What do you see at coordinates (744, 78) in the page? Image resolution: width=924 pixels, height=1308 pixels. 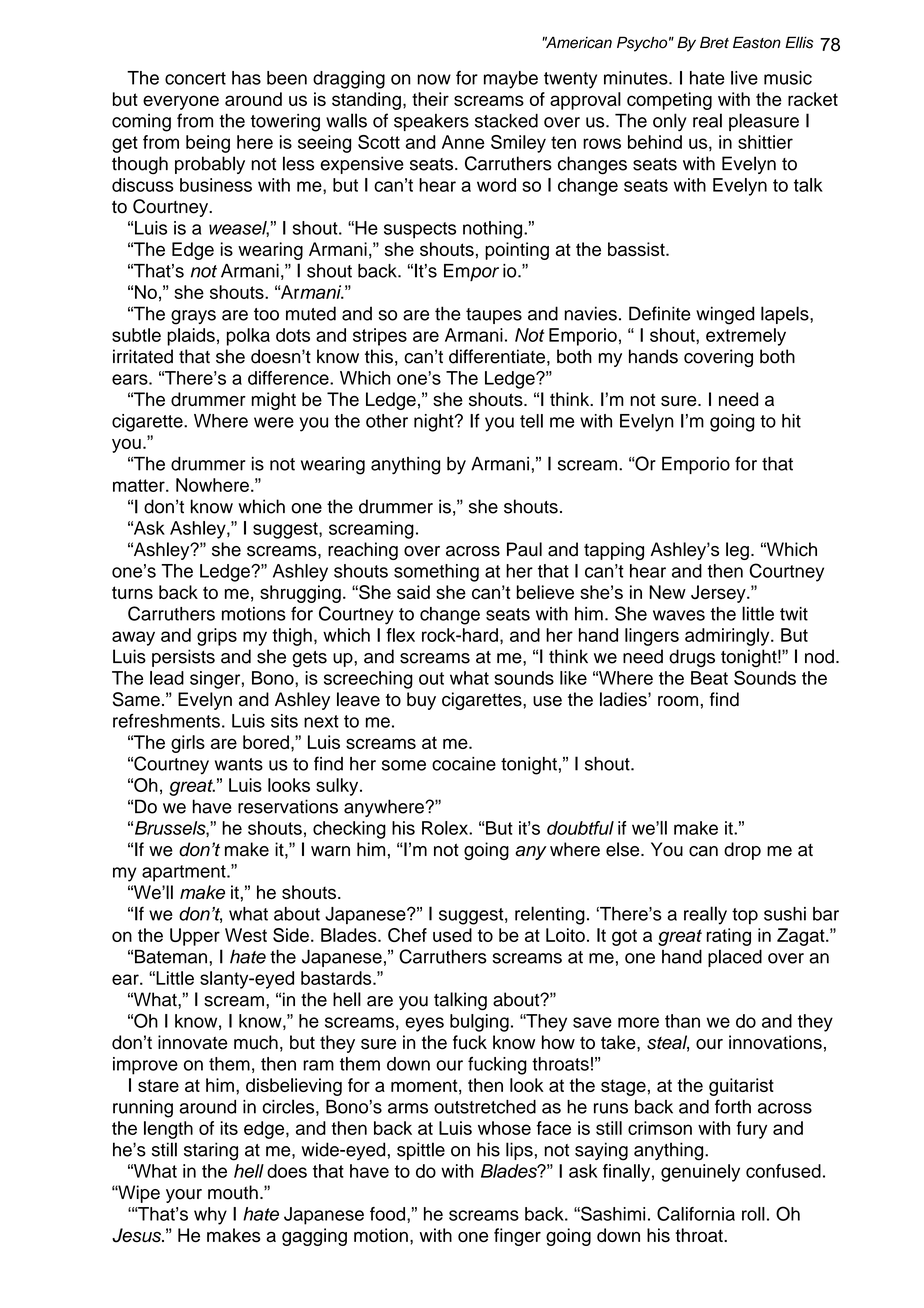 I see `live` at bounding box center [744, 78].
